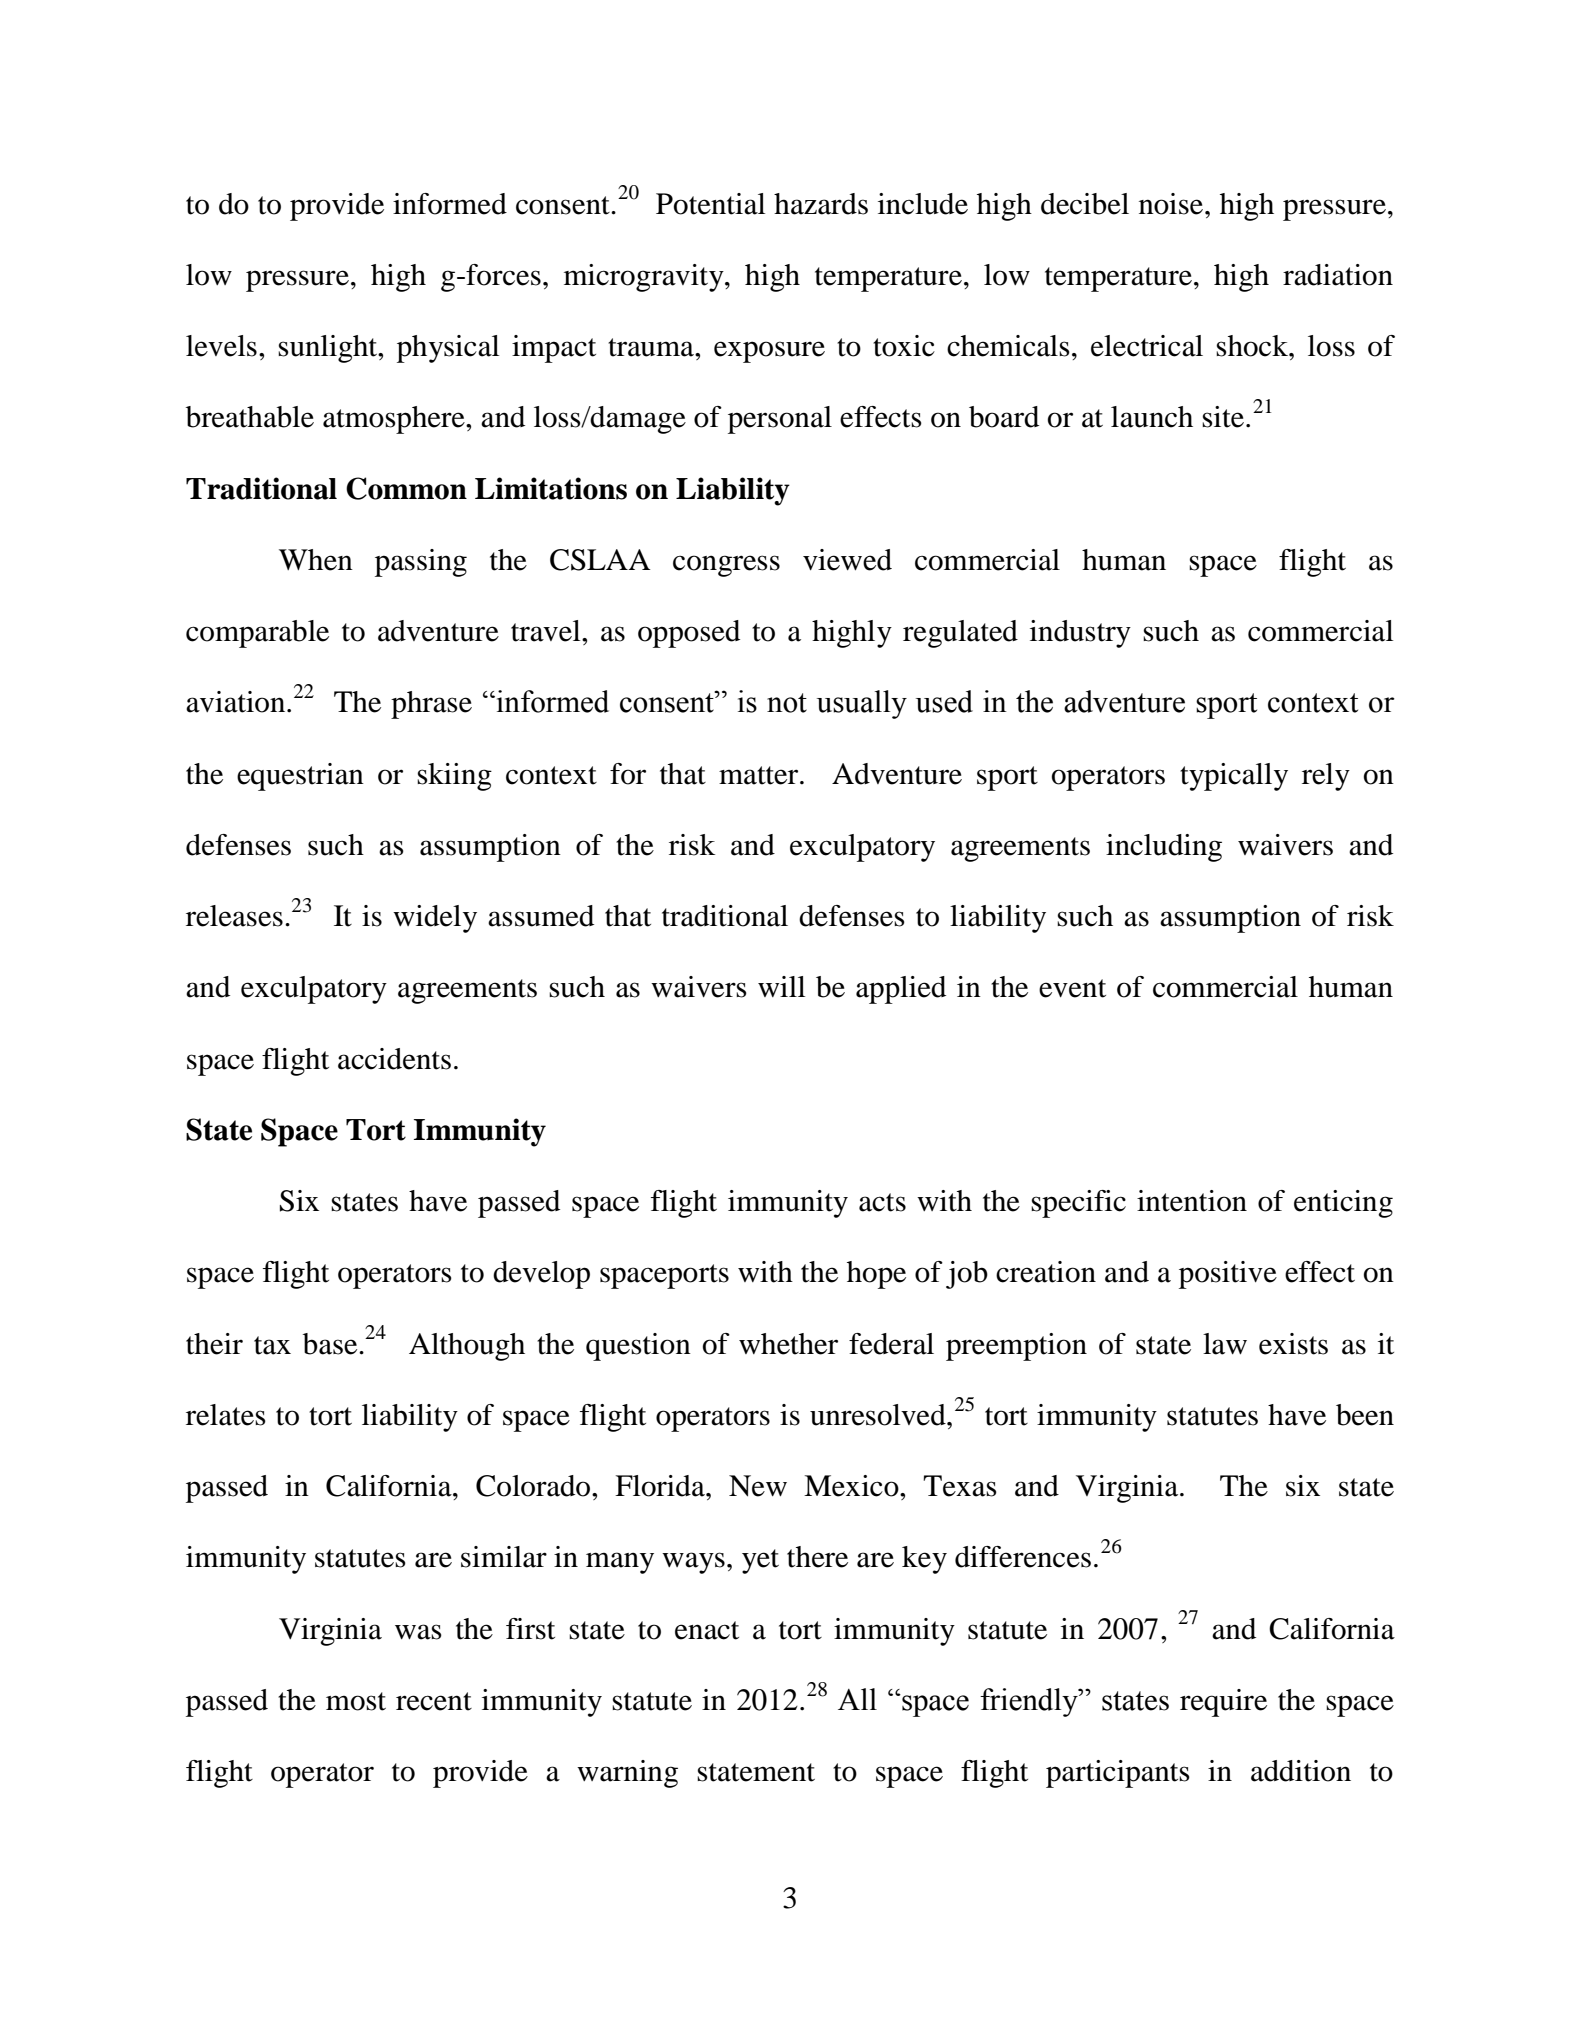  Describe the element at coordinates (1223, 1703) in the document. I see `require` at that location.
